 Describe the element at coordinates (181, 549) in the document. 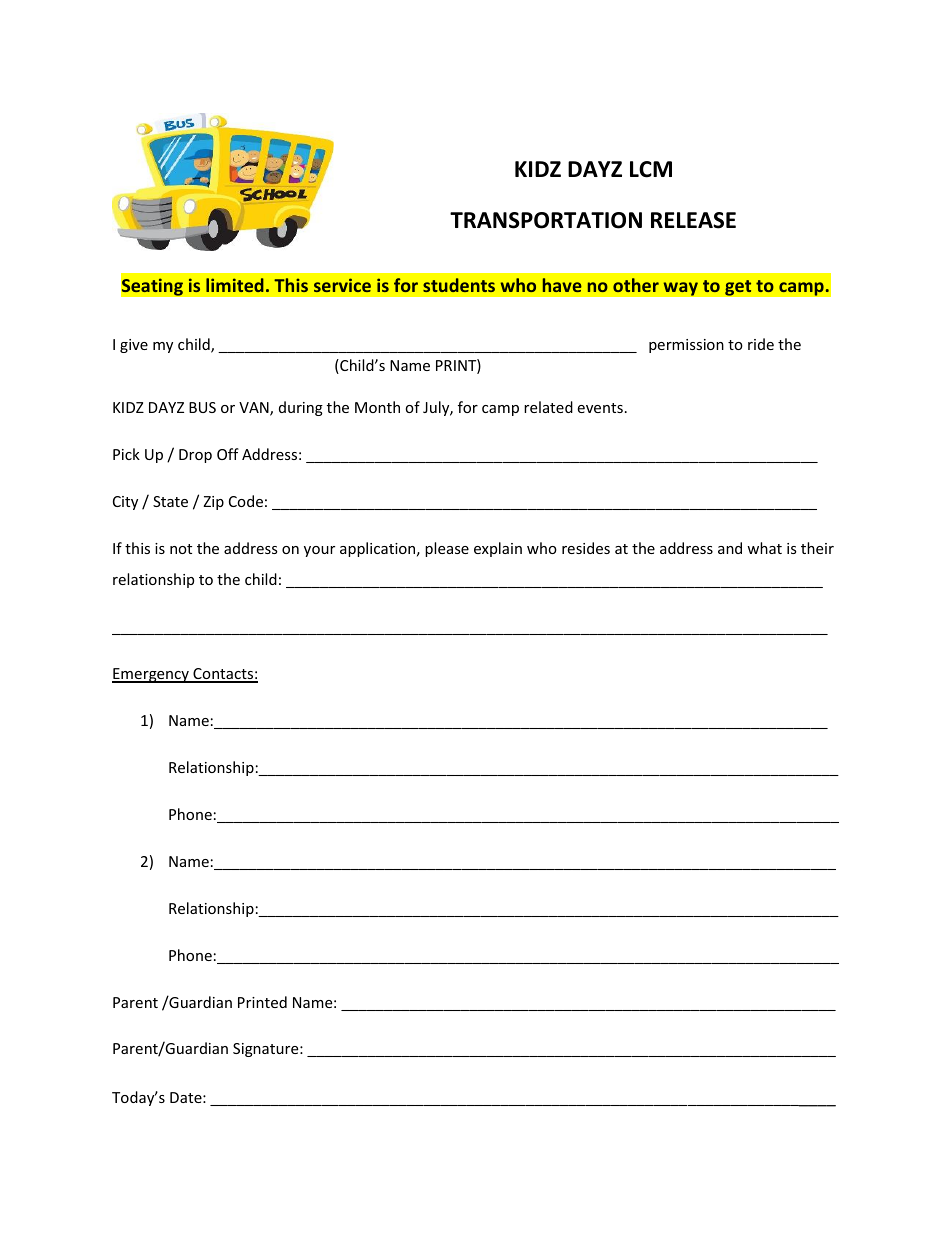

I see `not` at that location.
